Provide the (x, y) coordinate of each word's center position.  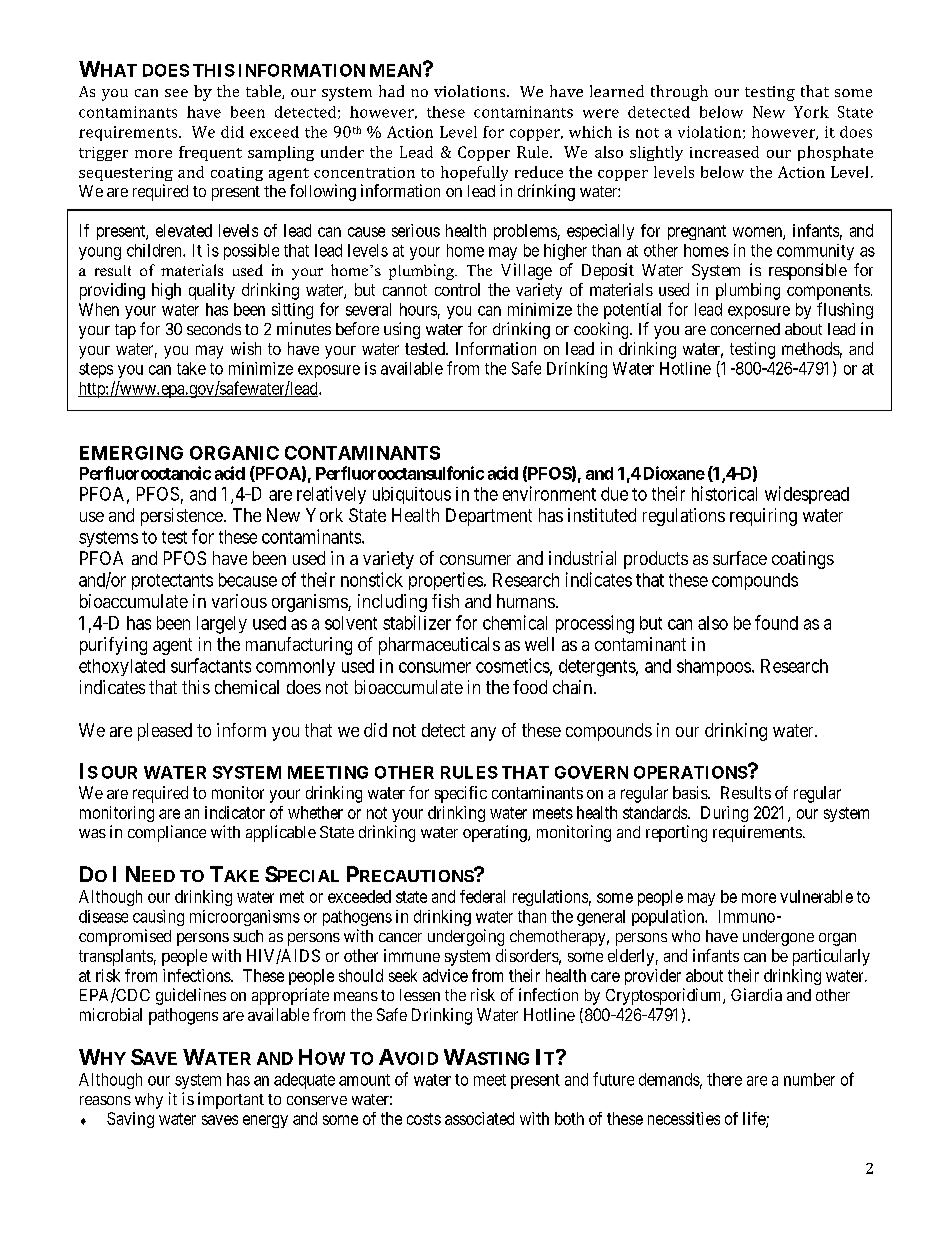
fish (445, 601)
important (231, 1100)
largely (222, 625)
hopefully (474, 173)
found (776, 622)
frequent (210, 153)
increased (724, 152)
